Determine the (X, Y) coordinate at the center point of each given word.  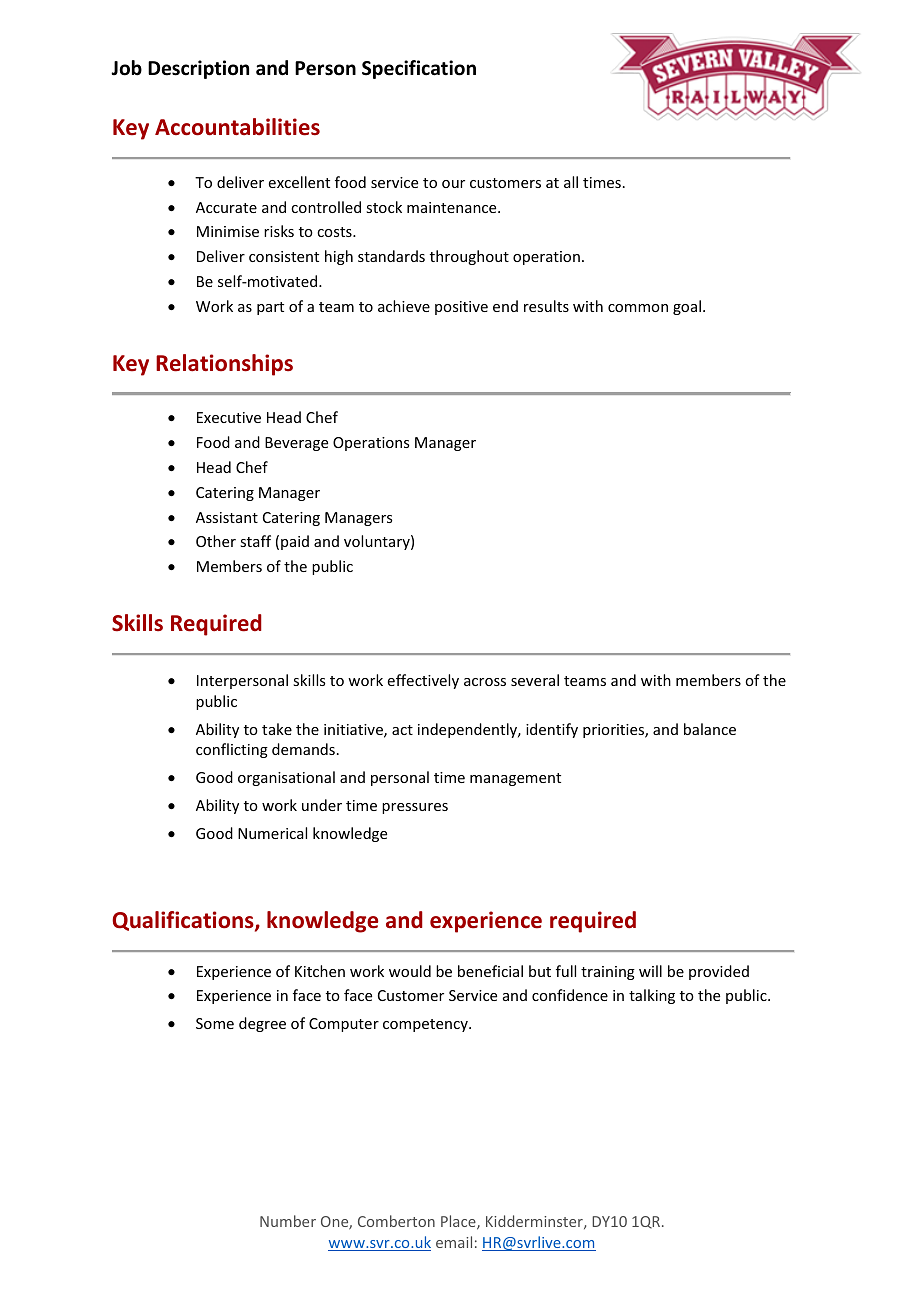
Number (288, 1221)
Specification (419, 69)
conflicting (232, 750)
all (571, 182)
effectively (423, 681)
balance (710, 729)
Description (198, 69)
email (454, 1242)
